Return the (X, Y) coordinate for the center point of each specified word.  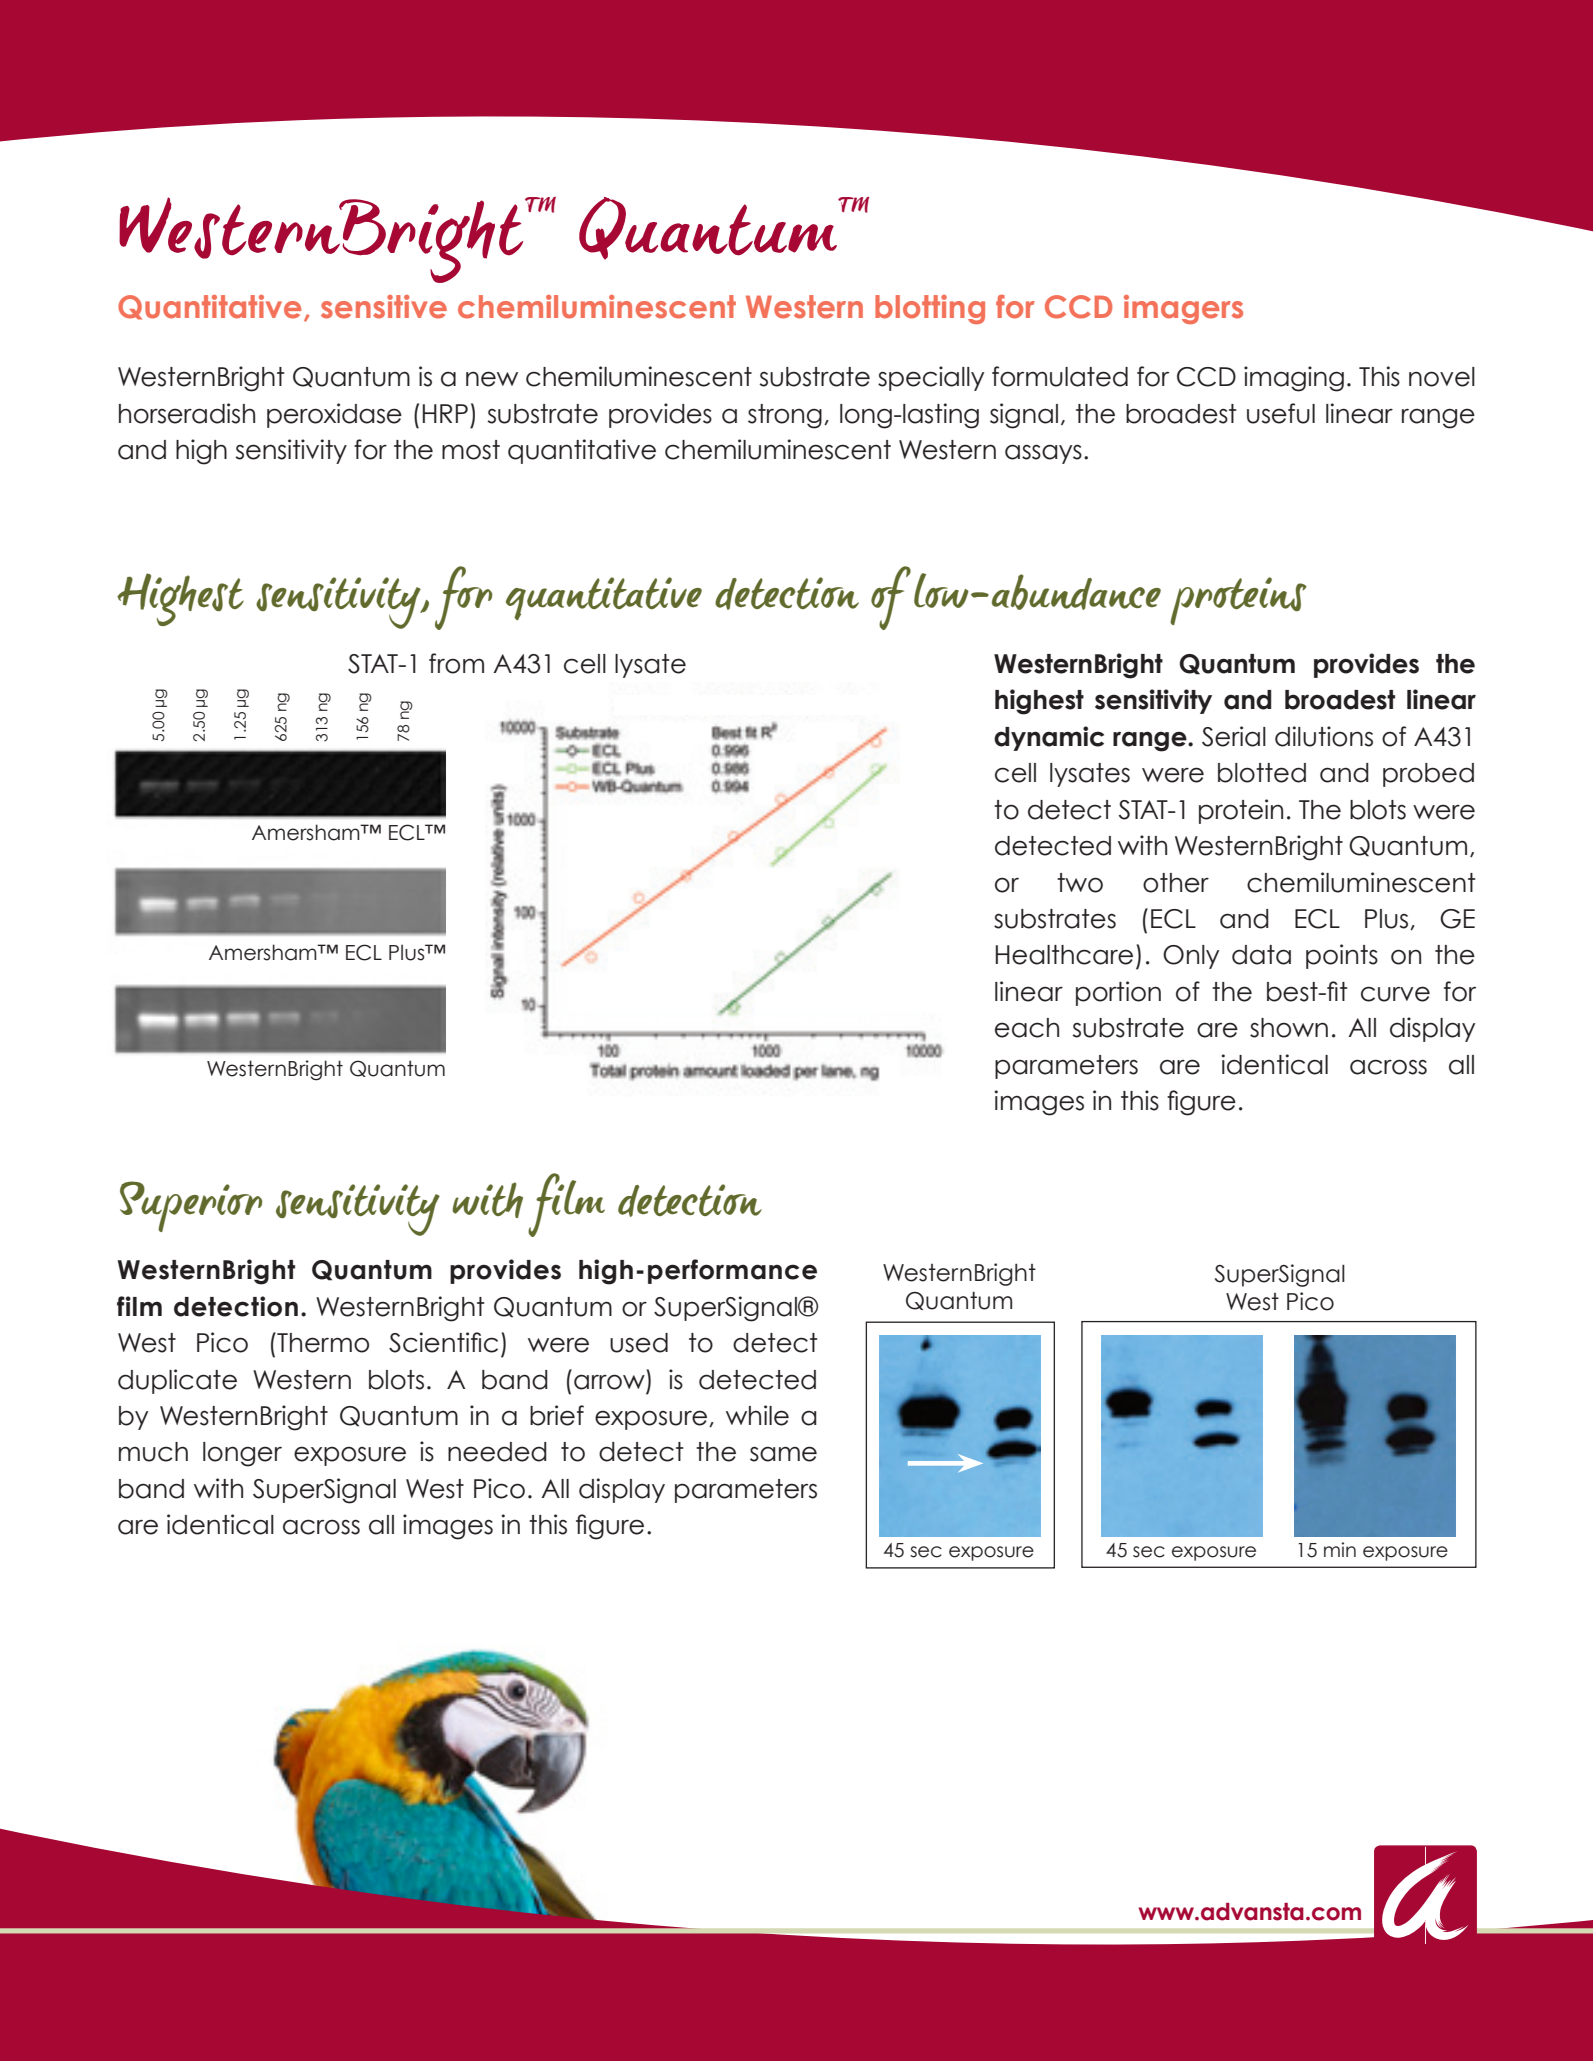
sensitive (384, 307)
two (1080, 883)
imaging (1294, 379)
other (1176, 883)
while (757, 1415)
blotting (930, 309)
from (456, 663)
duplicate (177, 1381)
